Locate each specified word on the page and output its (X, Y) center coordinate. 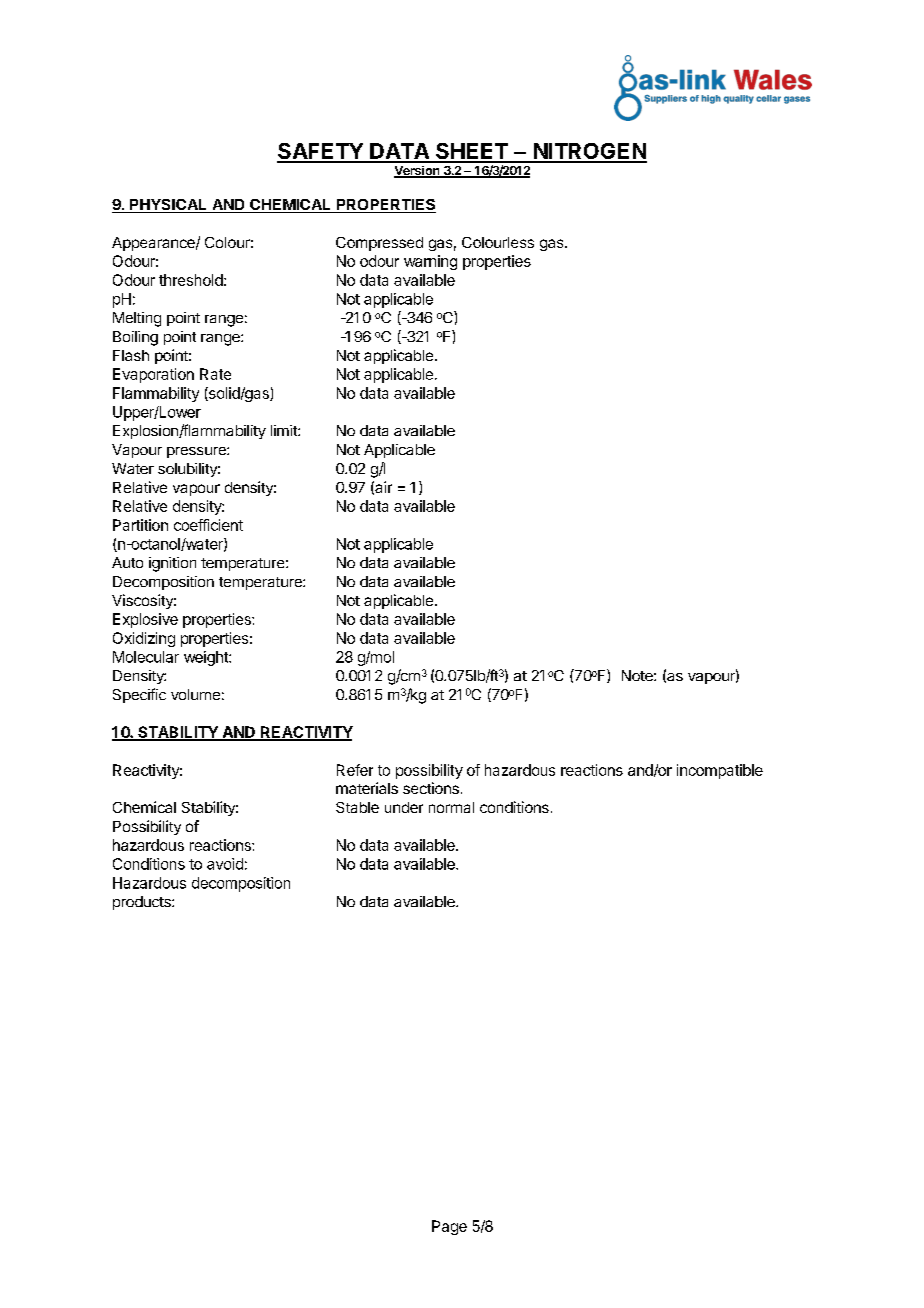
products (143, 903)
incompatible (720, 771)
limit (285, 430)
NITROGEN (589, 152)
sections (431, 788)
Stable (357, 807)
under (404, 807)
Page (449, 1227)
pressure (197, 452)
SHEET (472, 152)
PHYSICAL (168, 206)
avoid (225, 864)
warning (430, 262)
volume (195, 694)
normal (451, 807)
